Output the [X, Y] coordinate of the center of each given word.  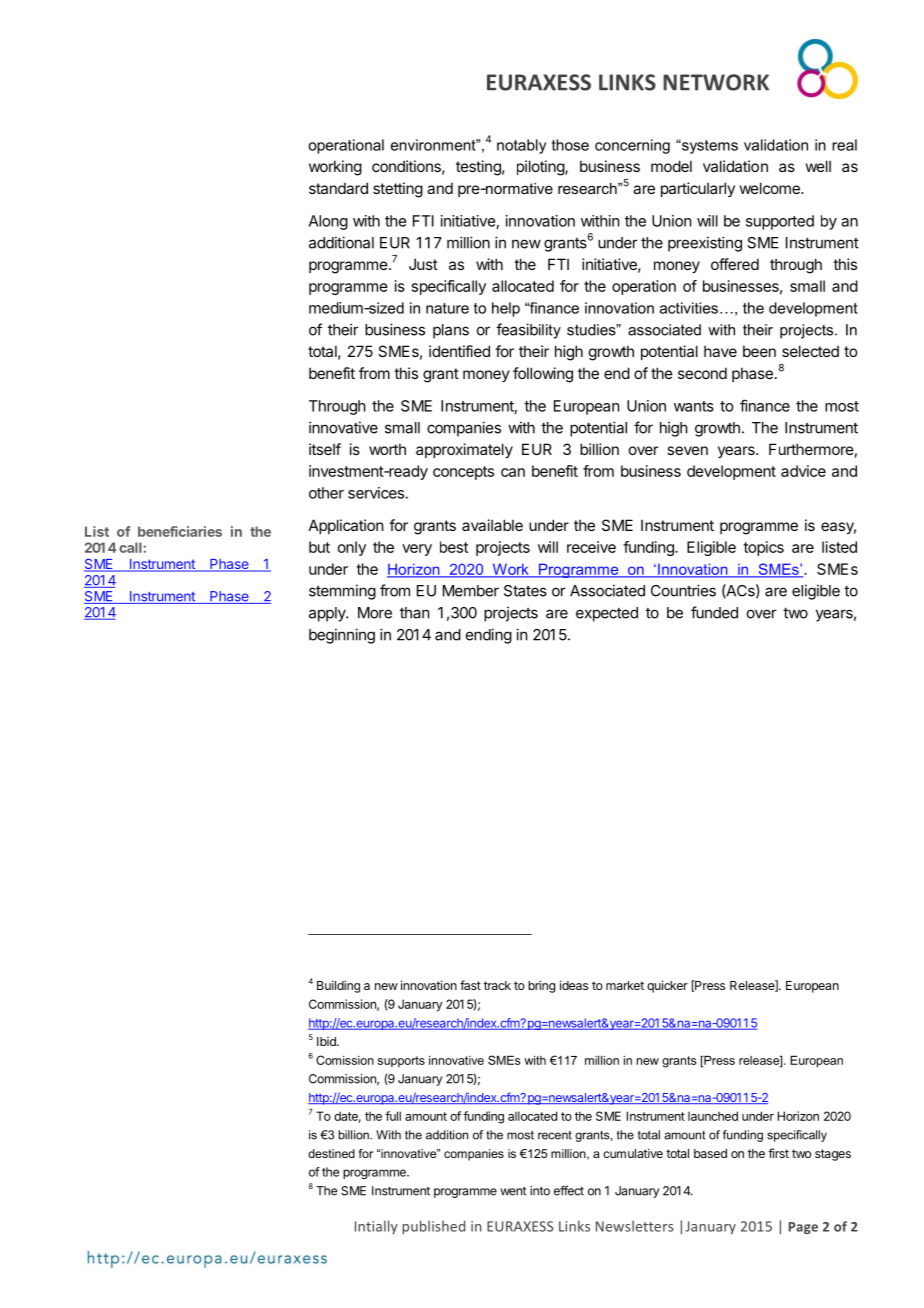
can [513, 472]
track [497, 985]
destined [331, 1153]
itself [325, 449]
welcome [771, 188]
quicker [667, 986]
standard [338, 188]
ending [489, 636]
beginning [342, 636]
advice [803, 471]
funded [714, 612]
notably [521, 146]
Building [338, 986]
